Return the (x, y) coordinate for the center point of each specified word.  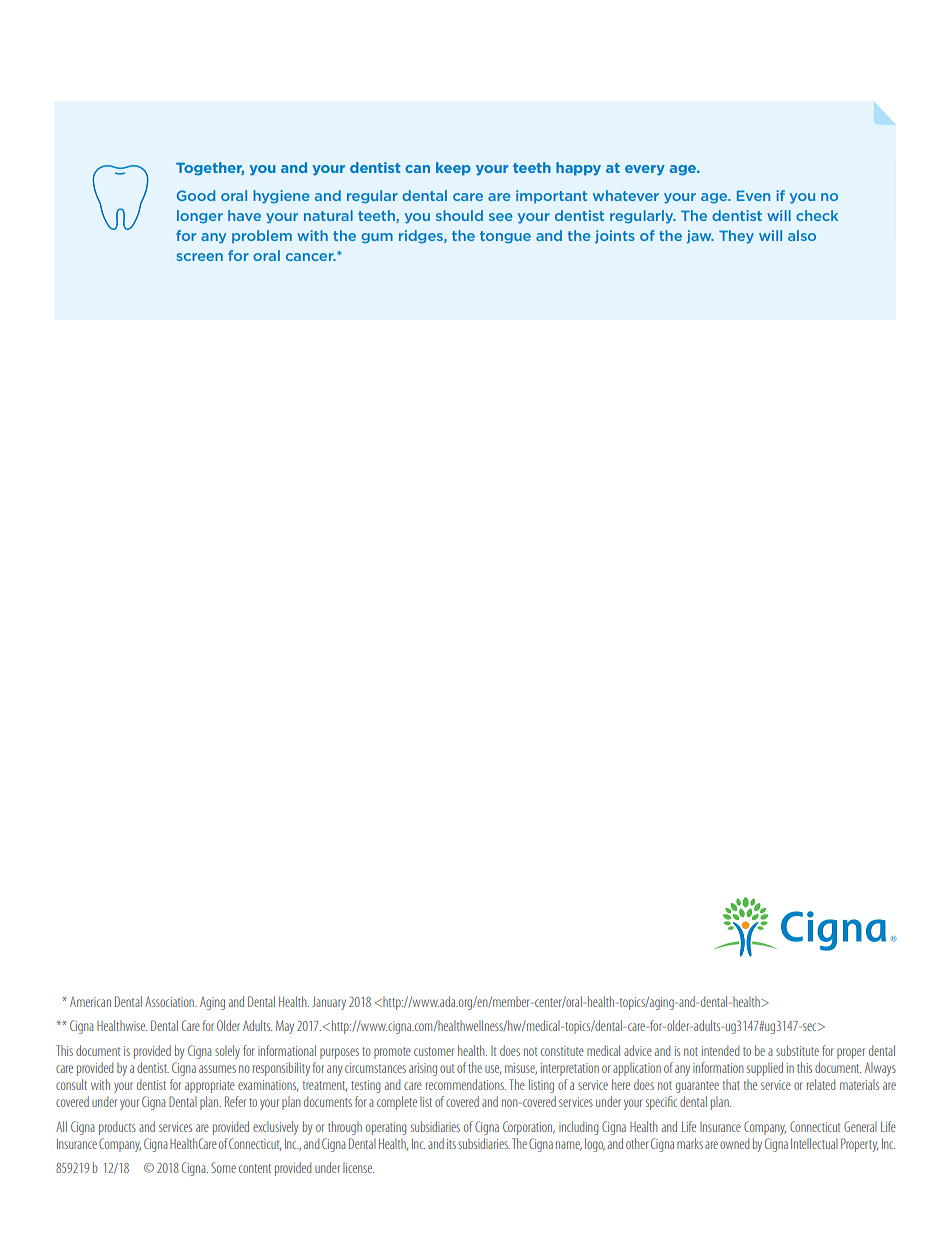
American (90, 1002)
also (802, 235)
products (117, 1128)
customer (434, 1051)
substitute (797, 1050)
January (329, 1003)
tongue (505, 237)
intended (720, 1050)
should (459, 215)
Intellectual (814, 1143)
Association (170, 1001)
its (451, 1144)
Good (196, 195)
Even (753, 195)
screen (199, 257)
